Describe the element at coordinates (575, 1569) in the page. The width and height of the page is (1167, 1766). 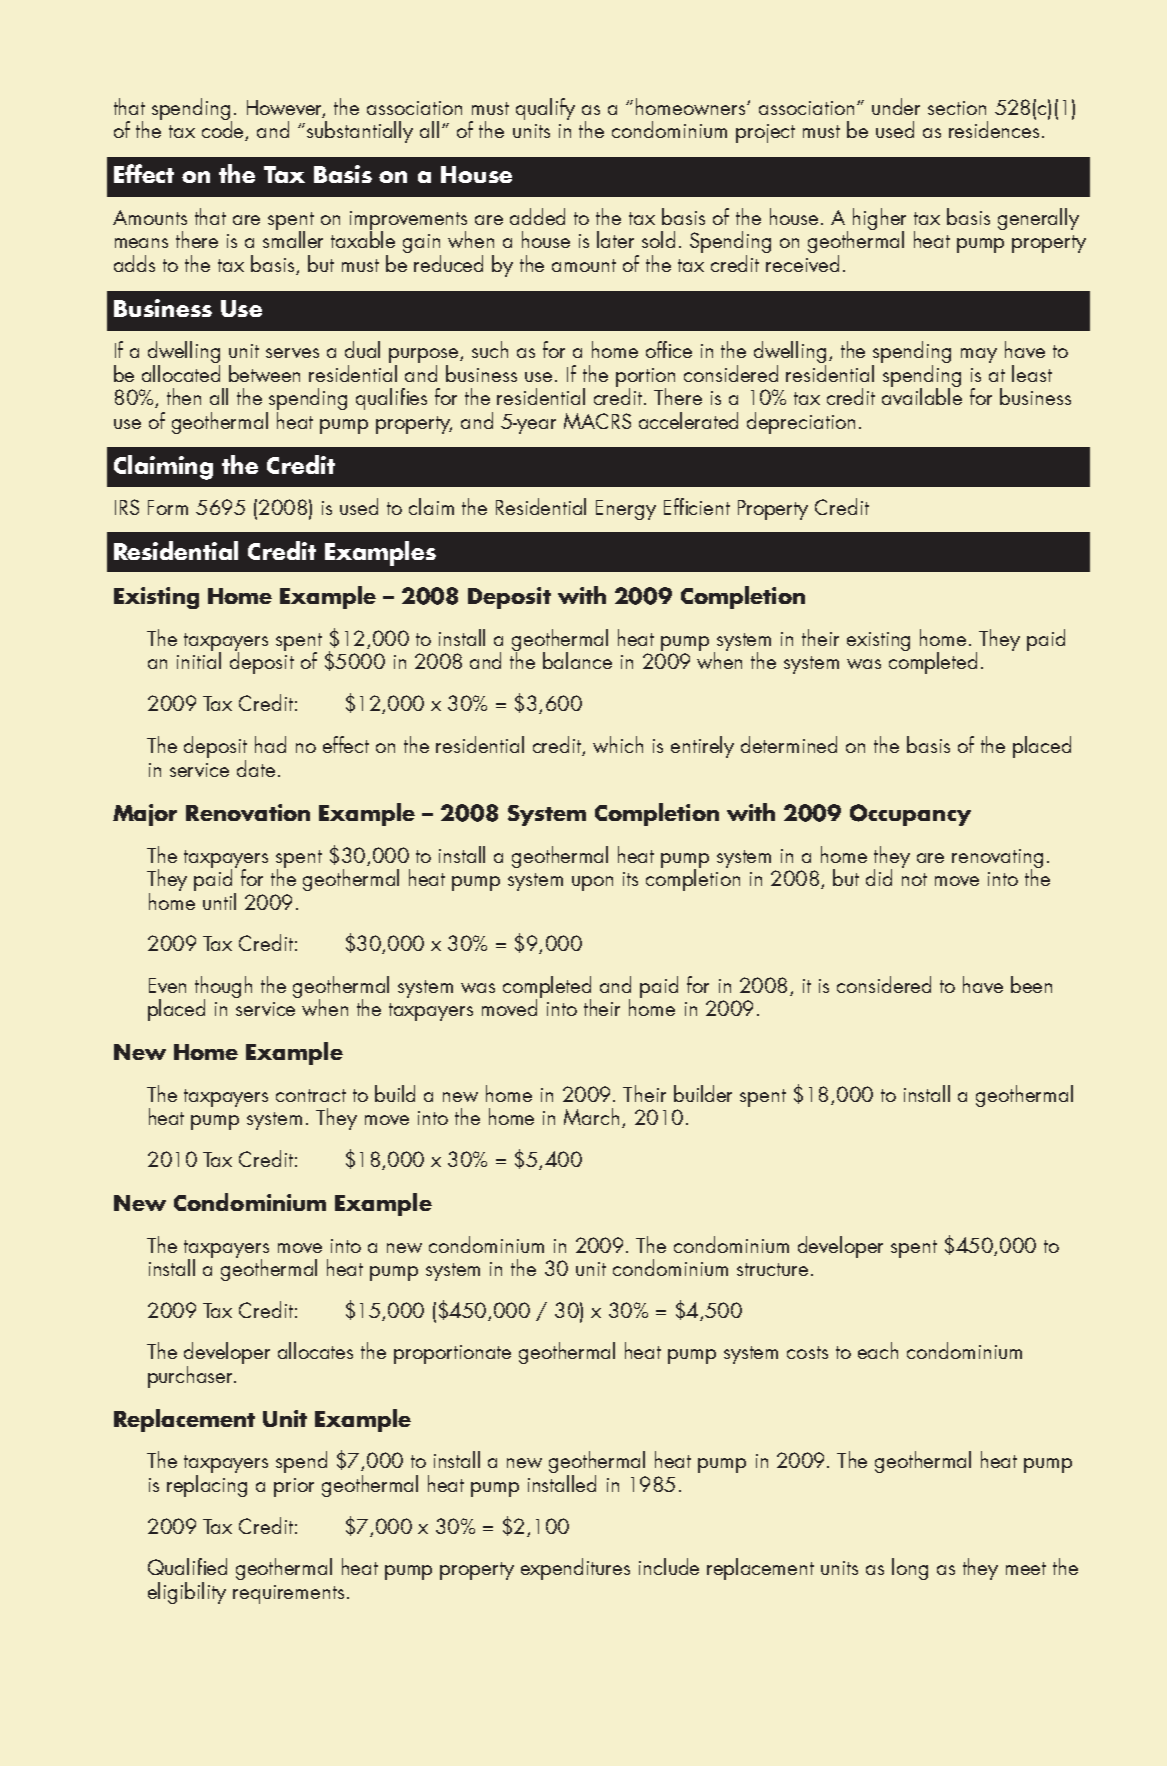
I see `expenditures` at that location.
